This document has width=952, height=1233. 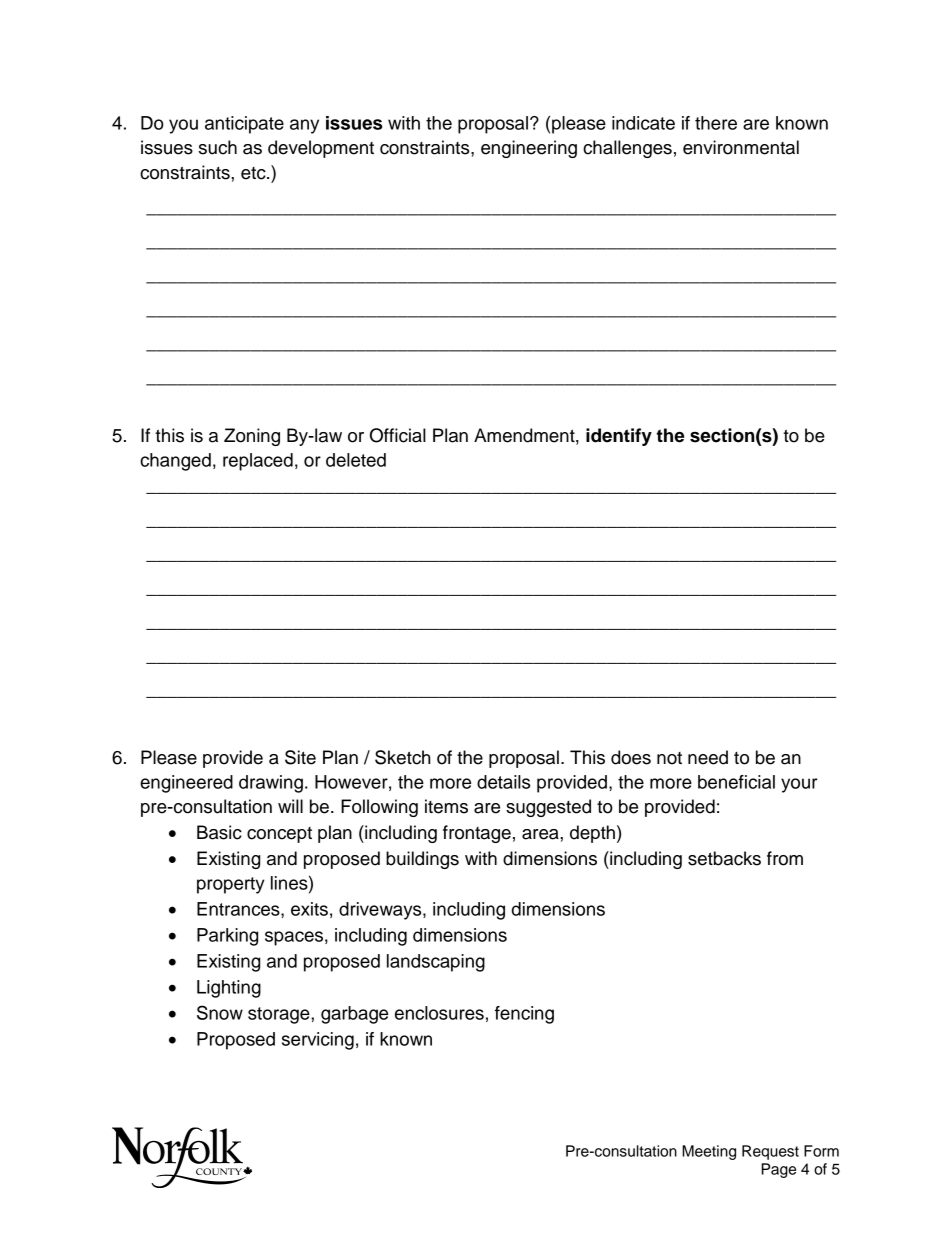 What do you see at coordinates (529, 149) in the document?
I see `engineering` at bounding box center [529, 149].
